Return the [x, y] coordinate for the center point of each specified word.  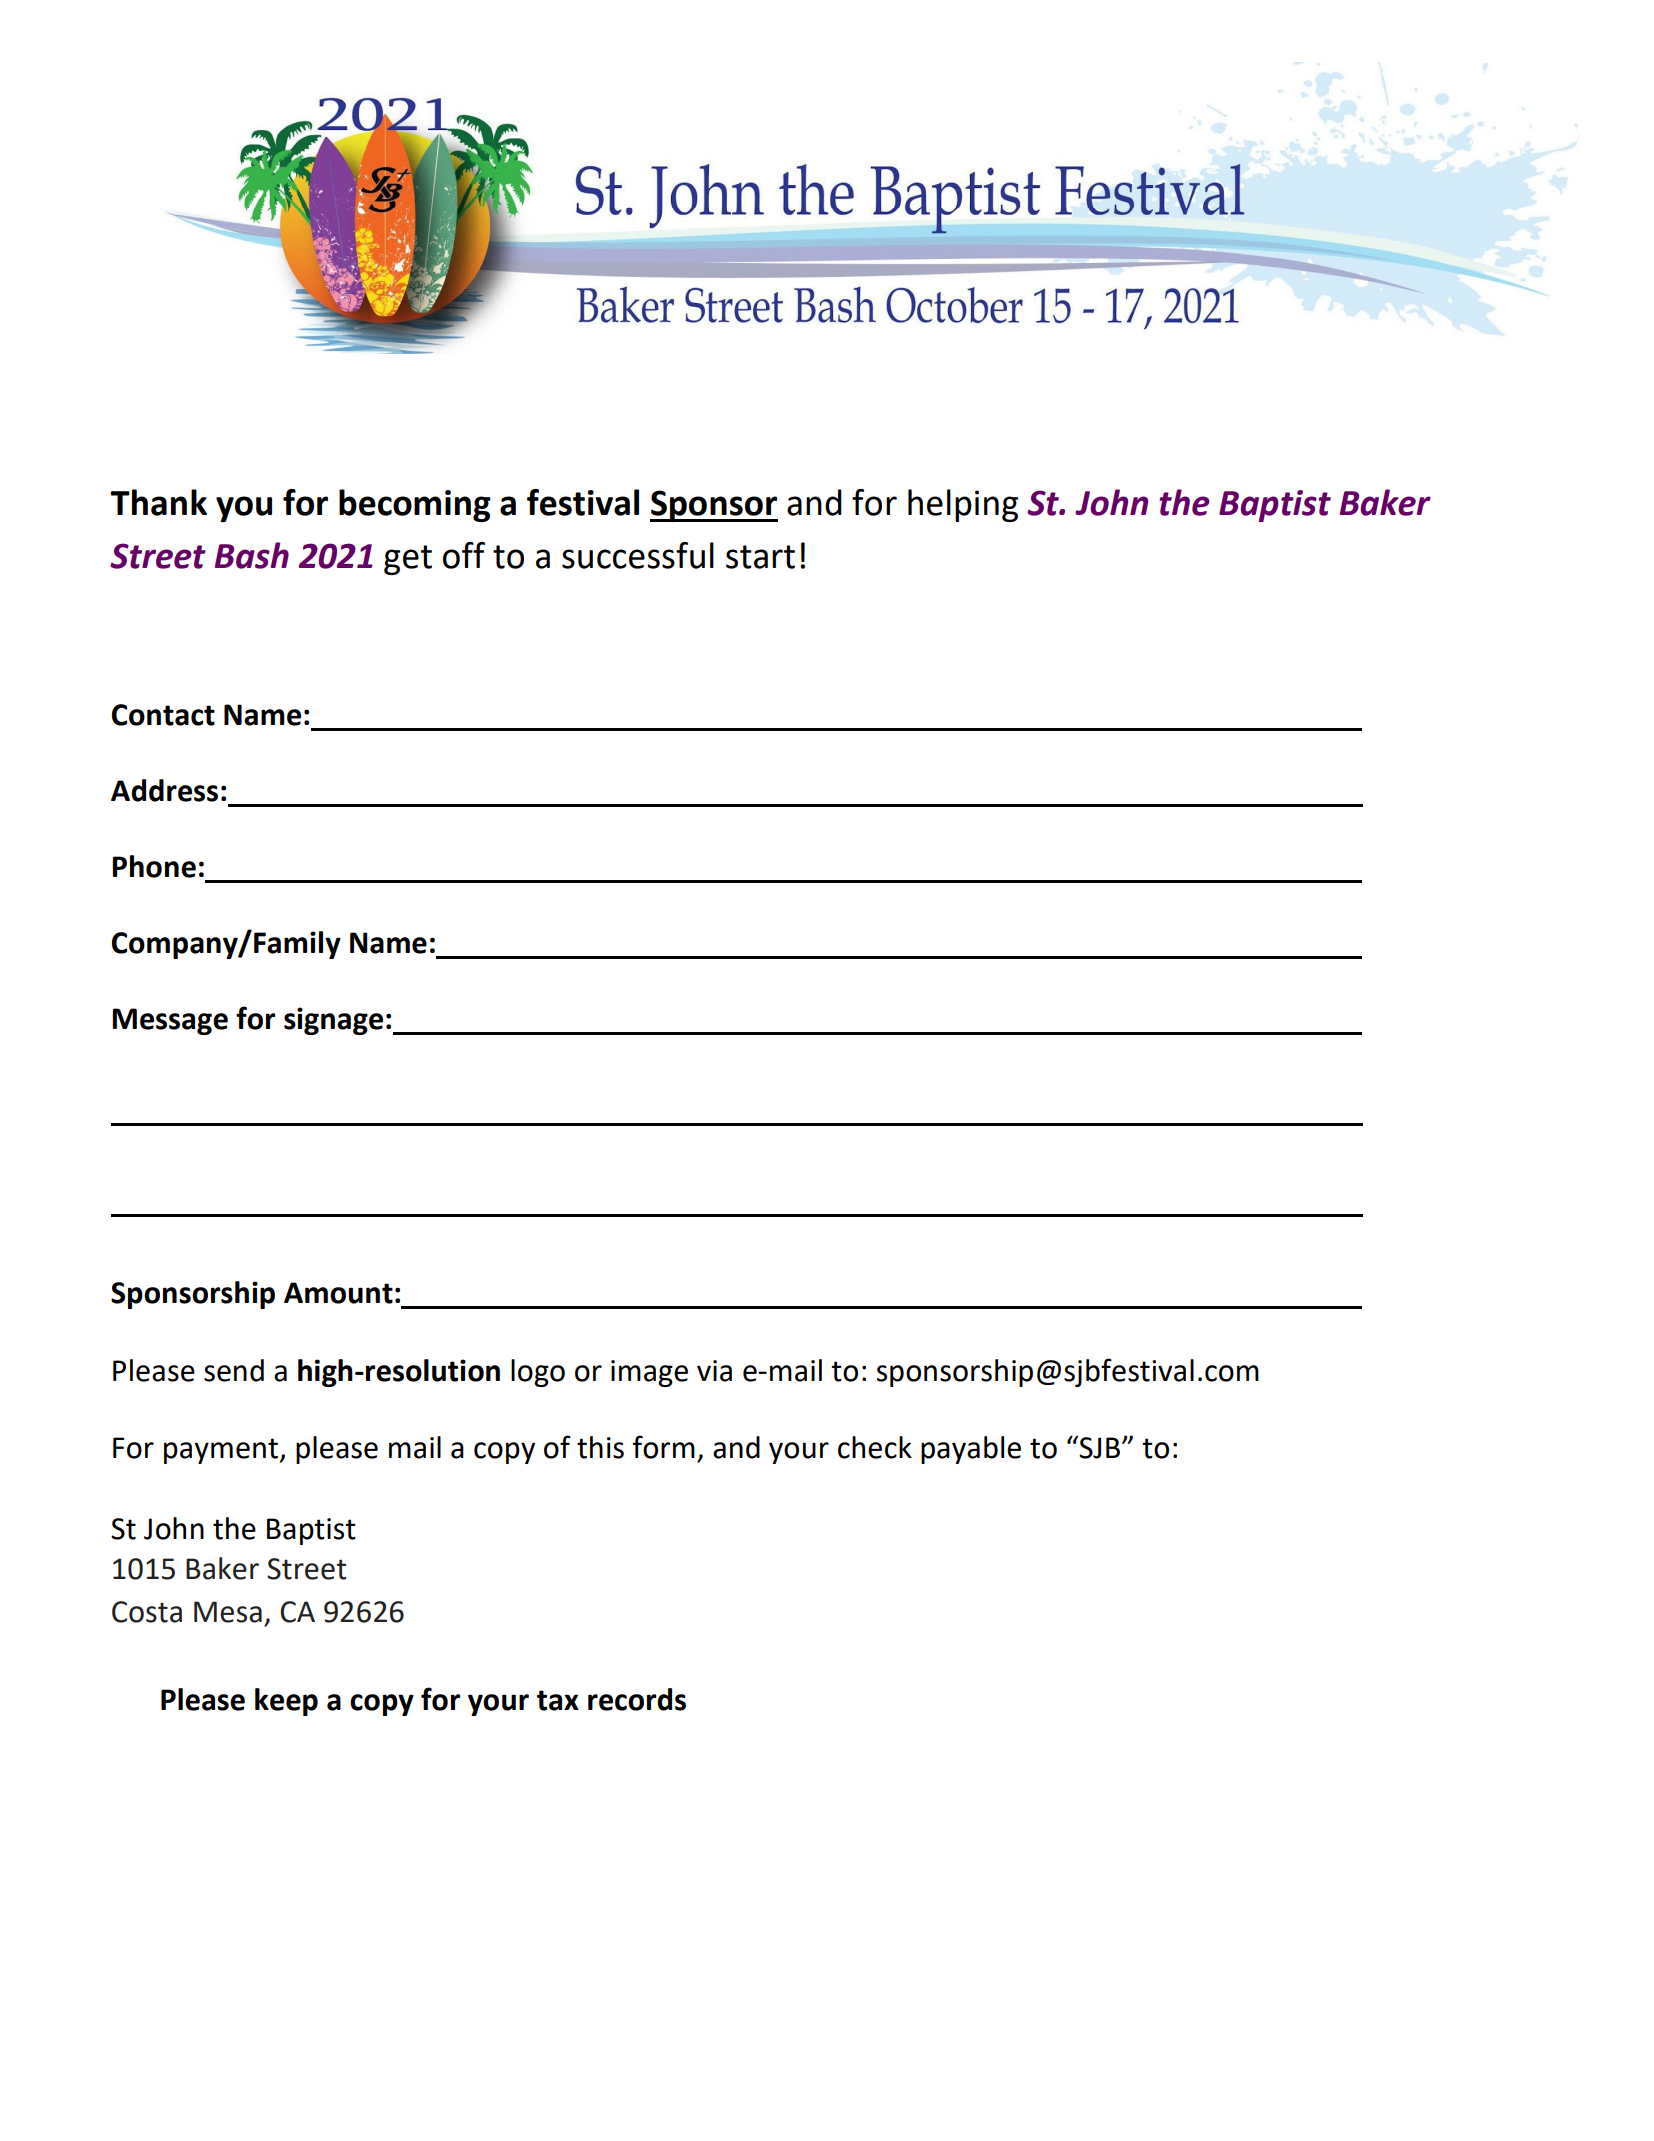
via [714, 1371]
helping [963, 505]
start [760, 557]
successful [638, 555]
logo [538, 1373]
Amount [338, 1293]
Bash [252, 555]
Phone [154, 866]
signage [333, 1021]
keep [286, 1702]
